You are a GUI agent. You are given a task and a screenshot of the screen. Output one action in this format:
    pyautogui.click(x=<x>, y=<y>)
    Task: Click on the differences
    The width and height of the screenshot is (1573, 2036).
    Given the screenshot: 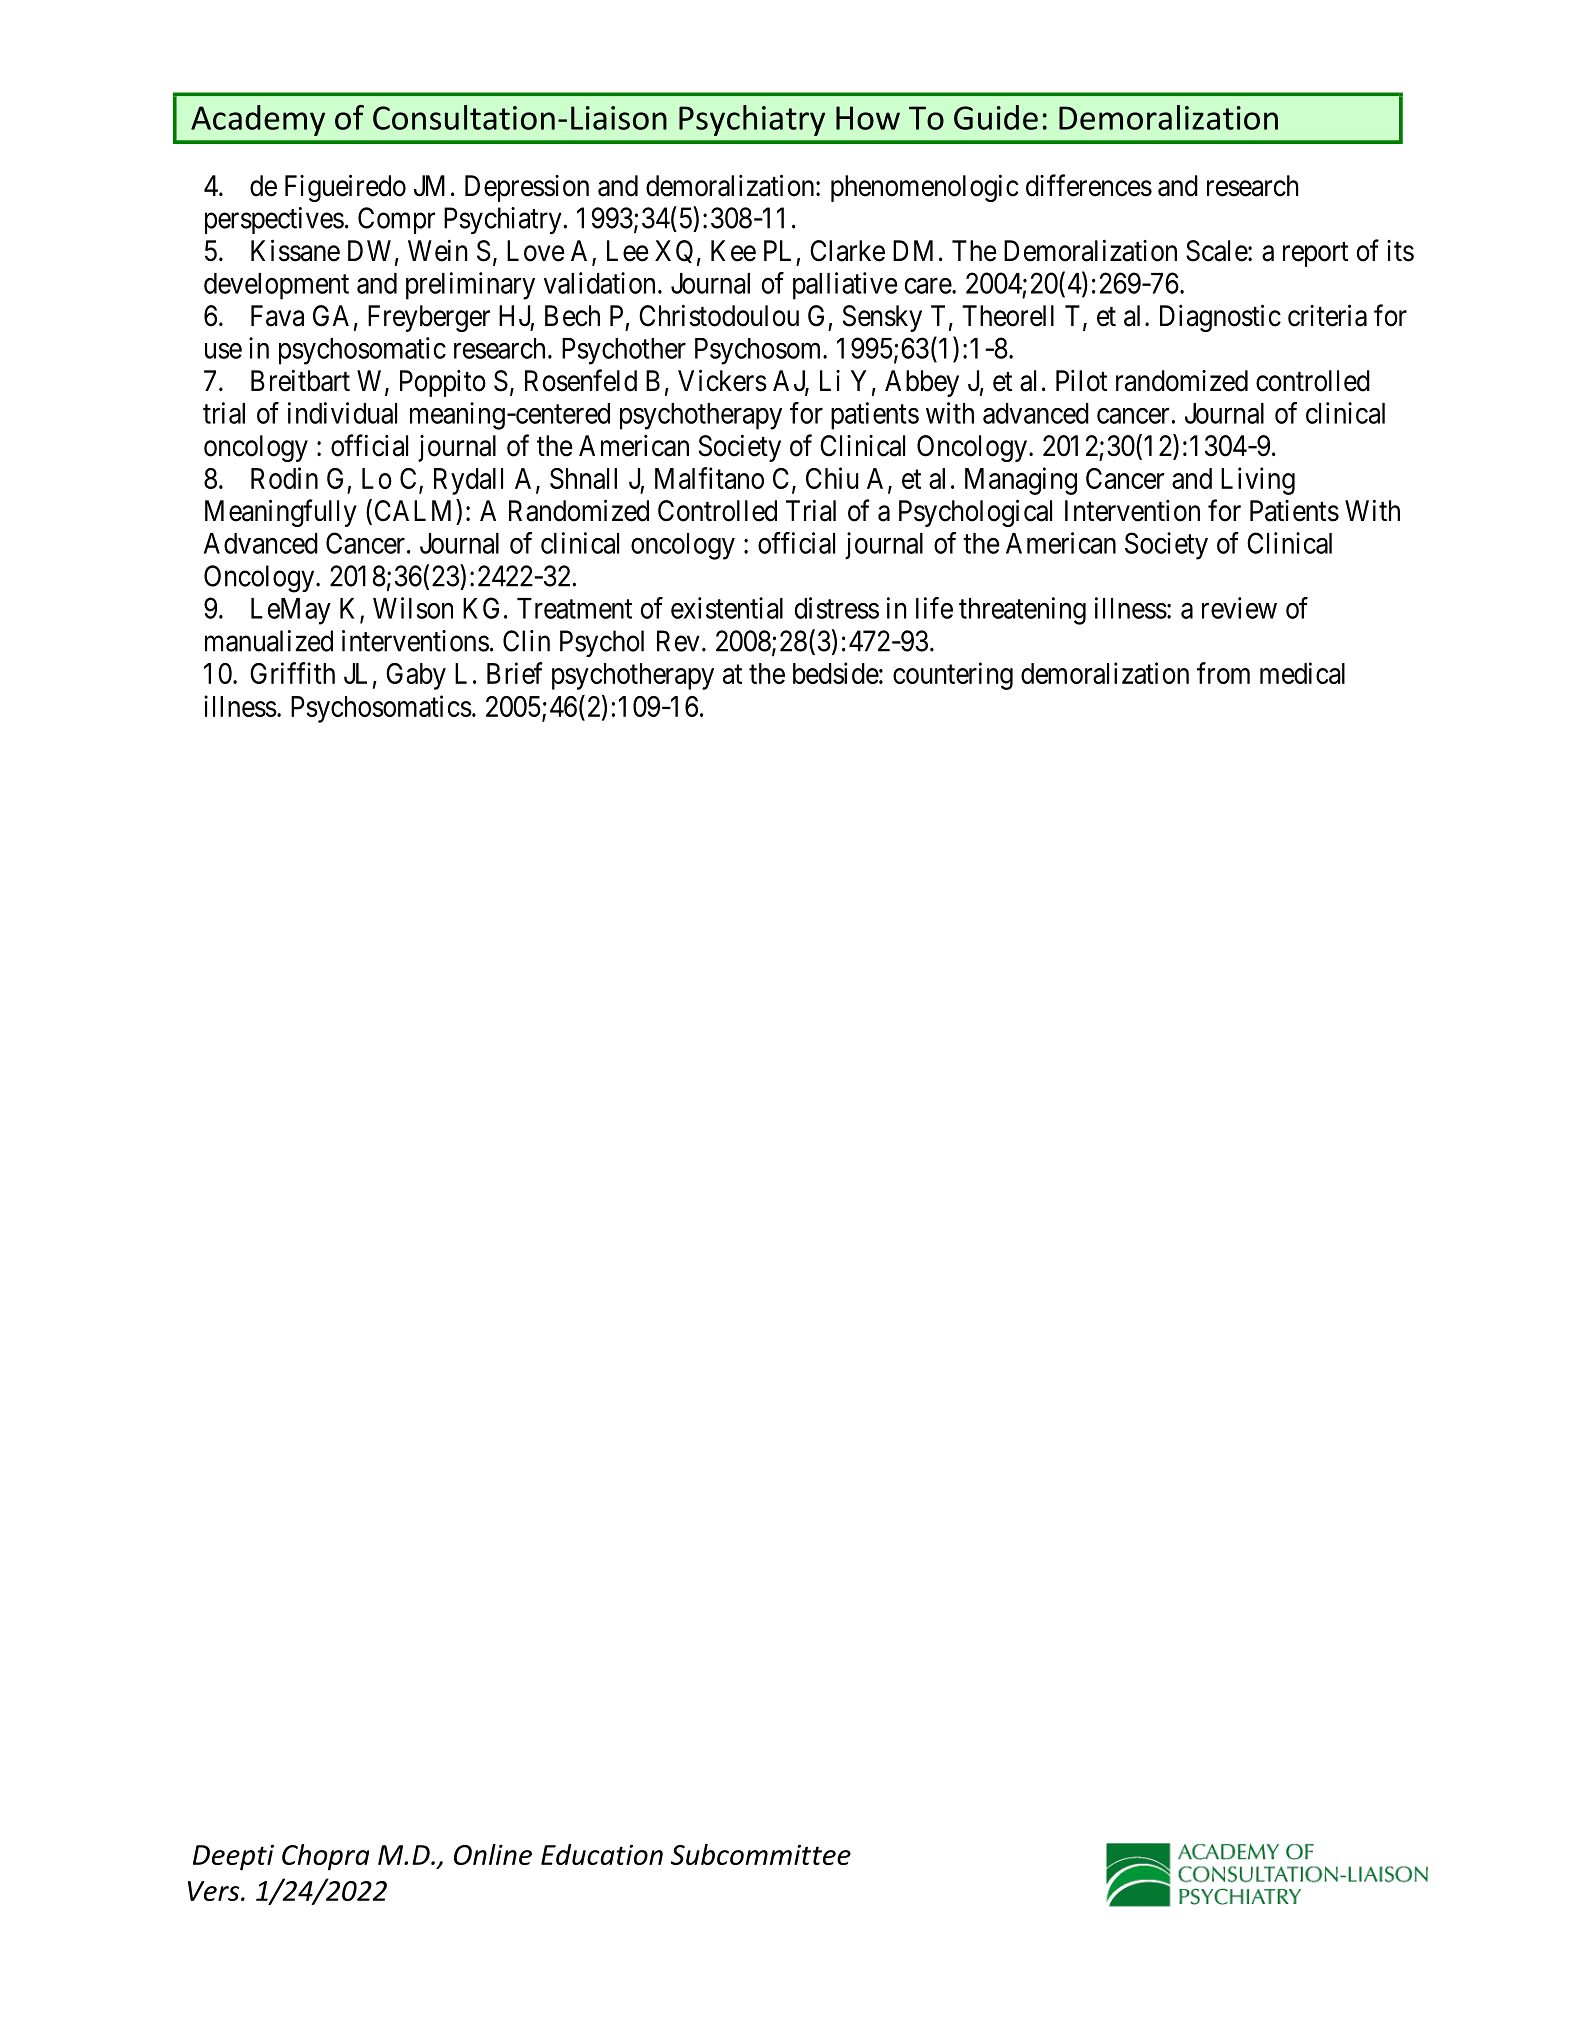 What is the action you would take?
    pyautogui.click(x=1089, y=185)
